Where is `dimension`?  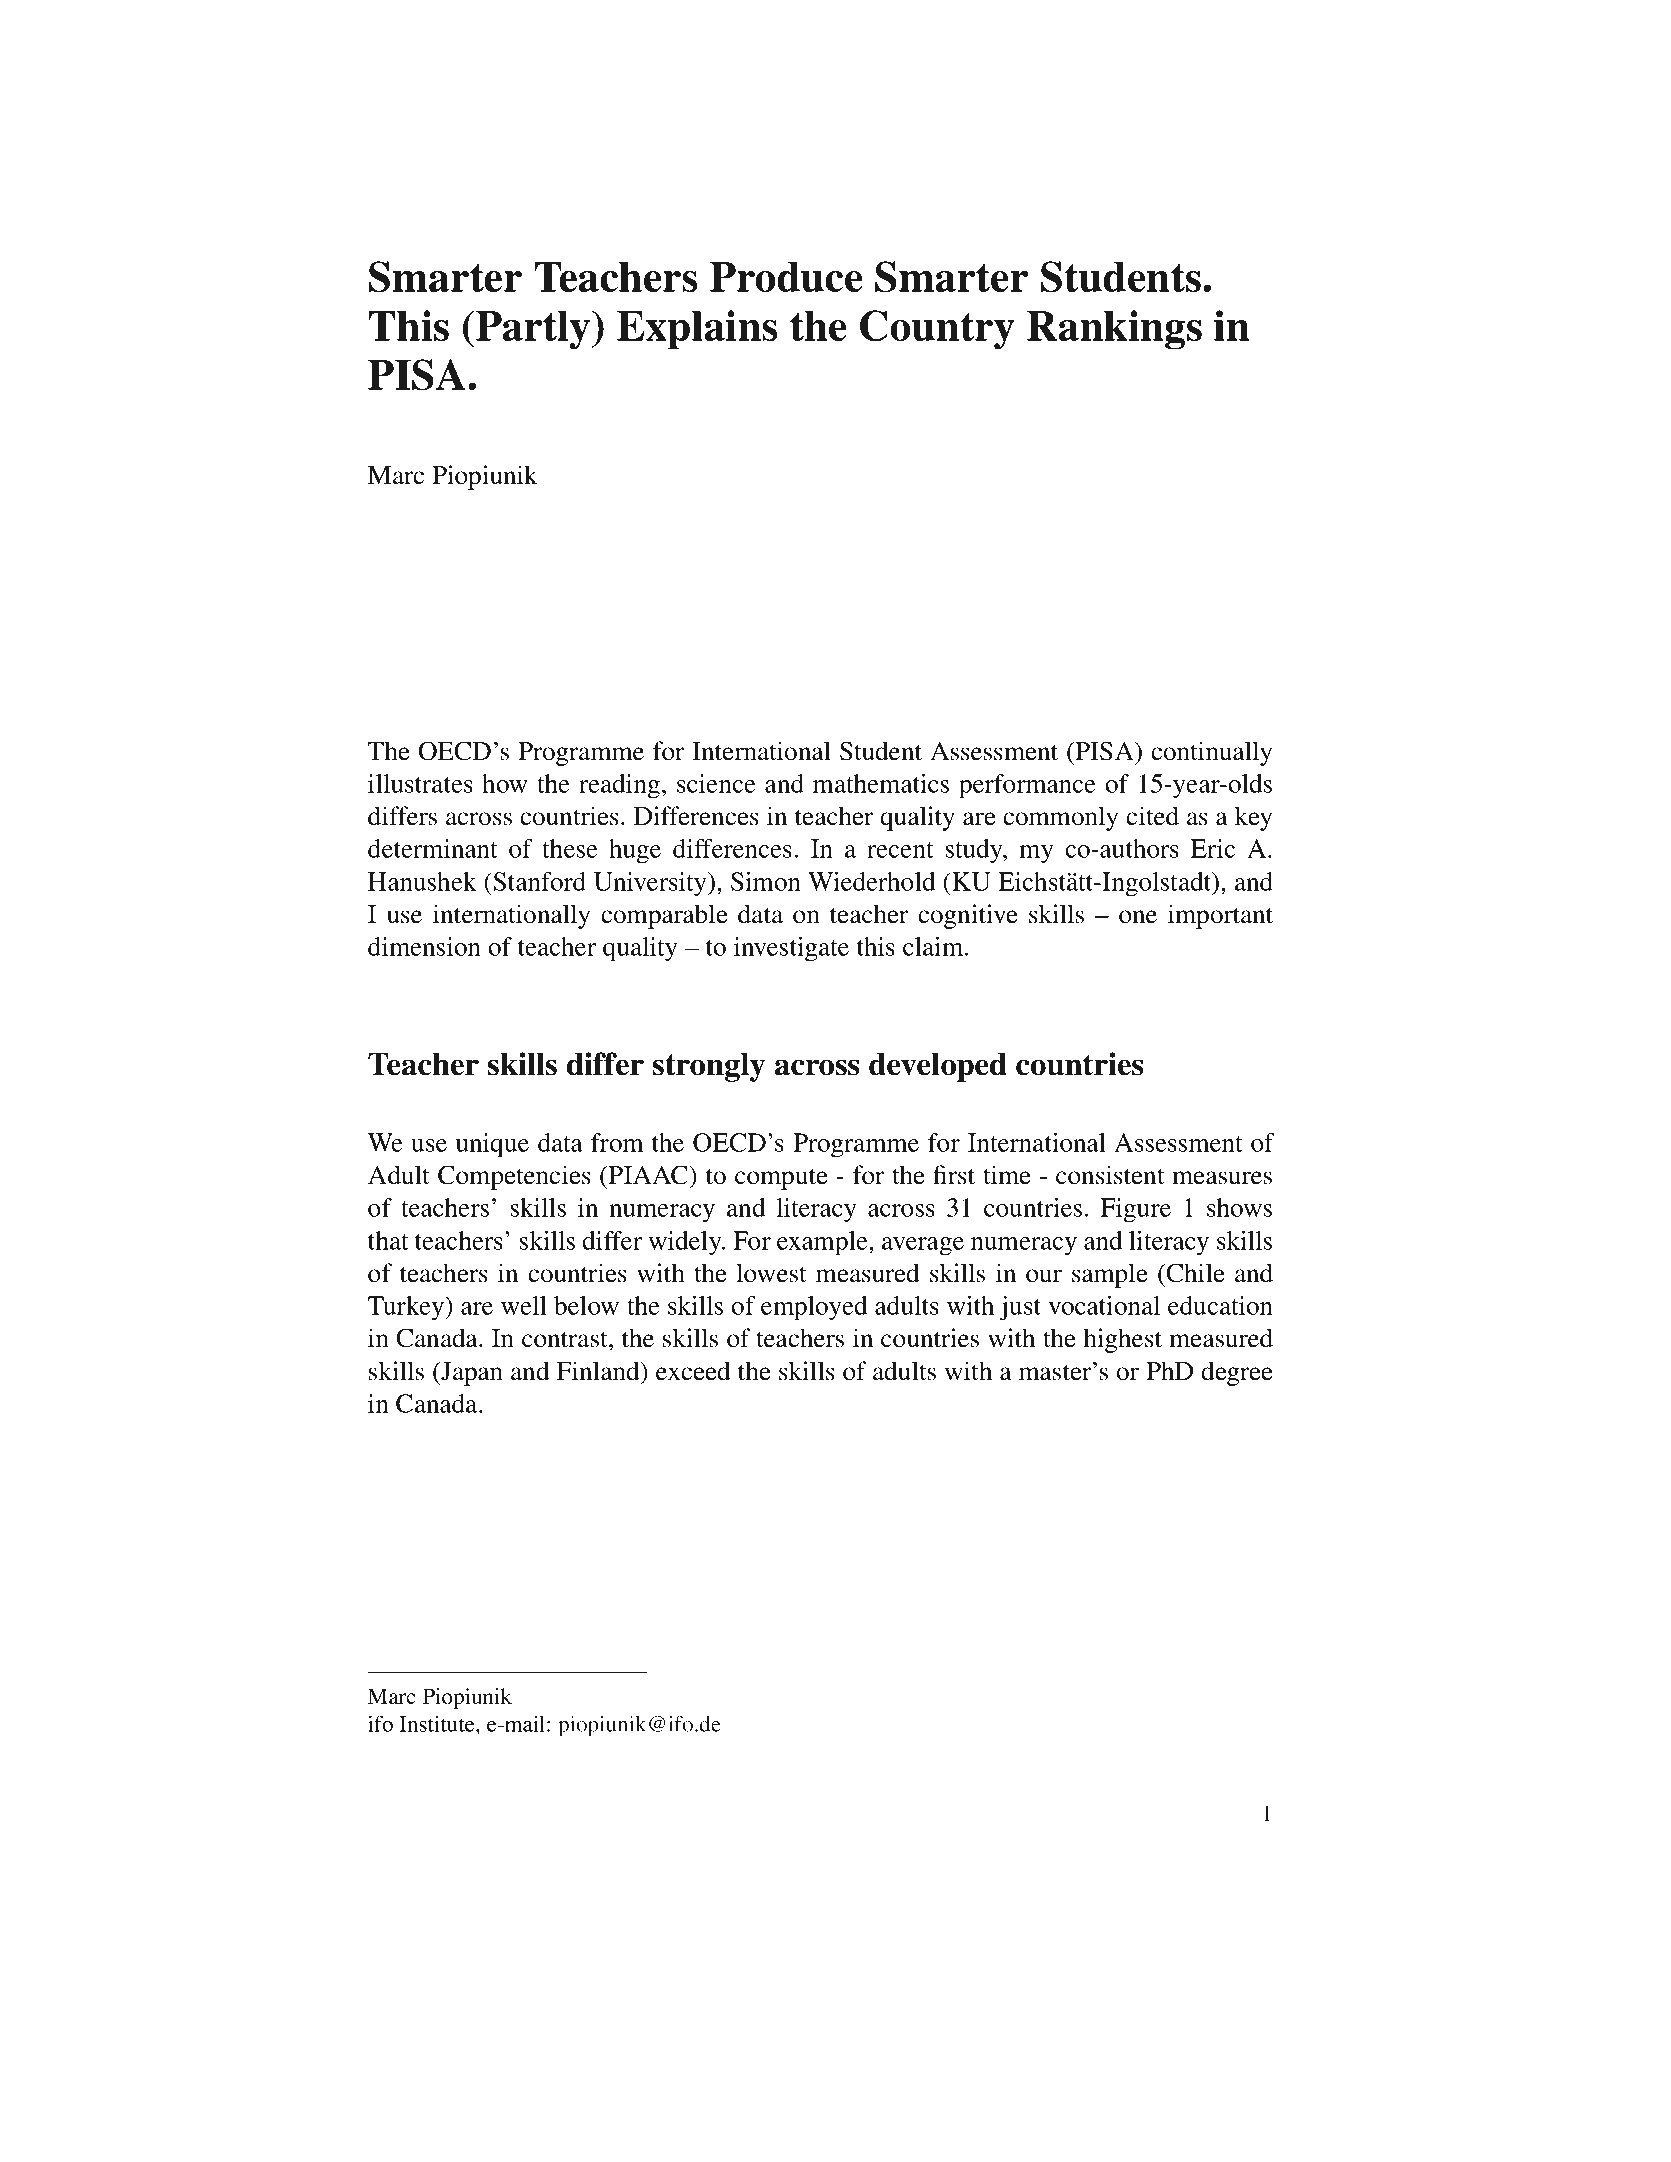 dimension is located at coordinates (424, 946).
